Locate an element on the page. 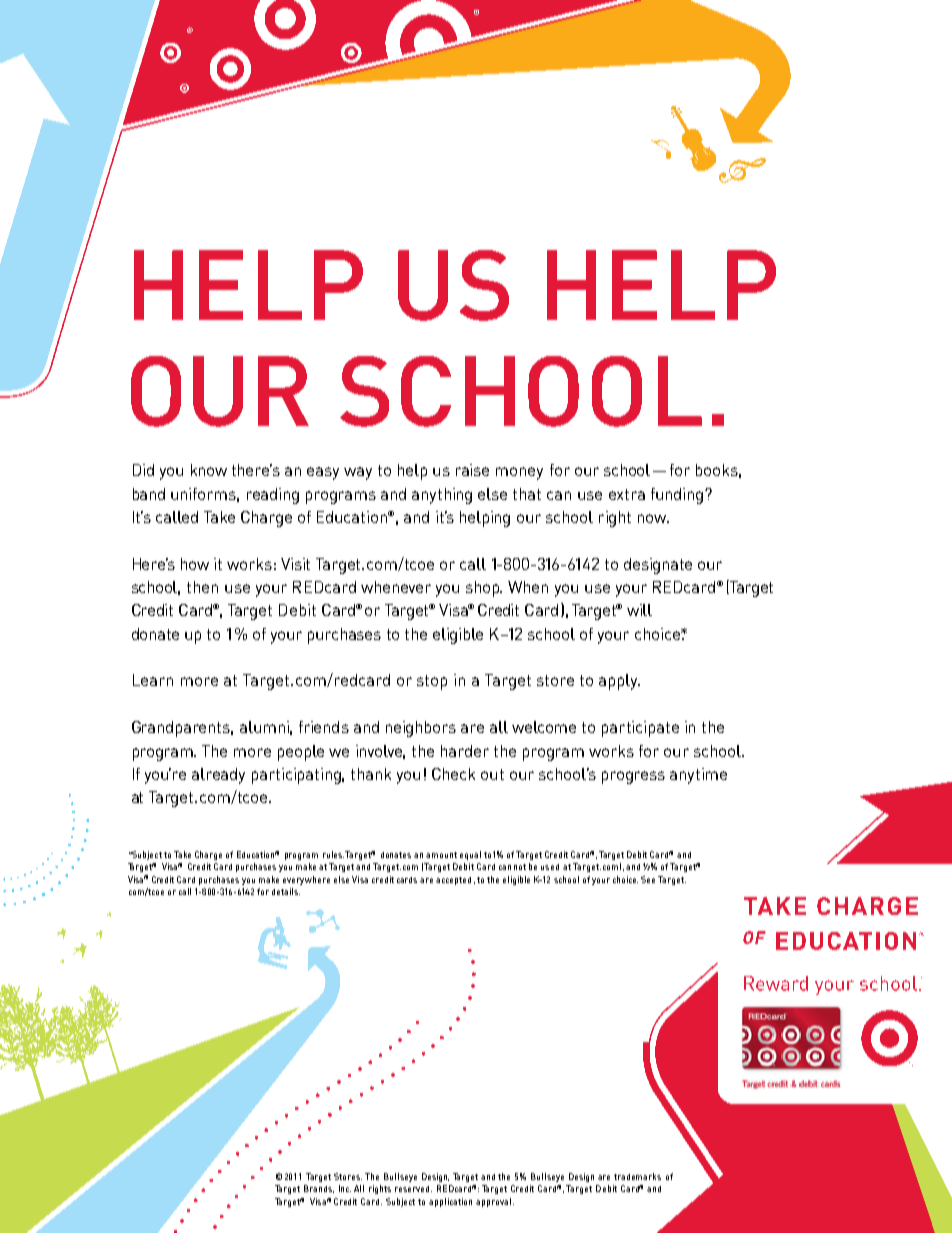 The width and height of the image is (952, 1233). know is located at coordinates (209, 470).
